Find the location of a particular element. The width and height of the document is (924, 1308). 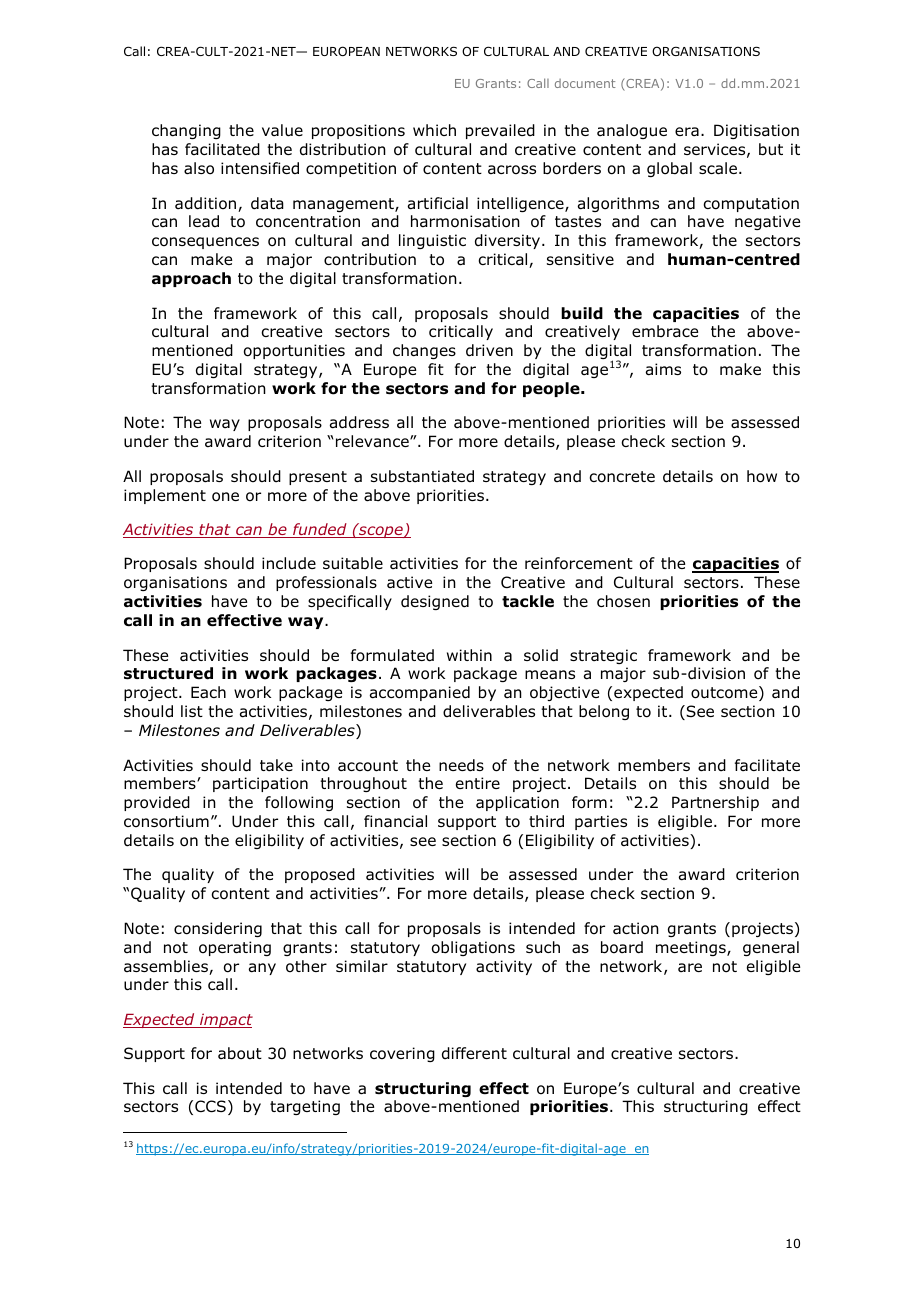

changing is located at coordinates (186, 131).
